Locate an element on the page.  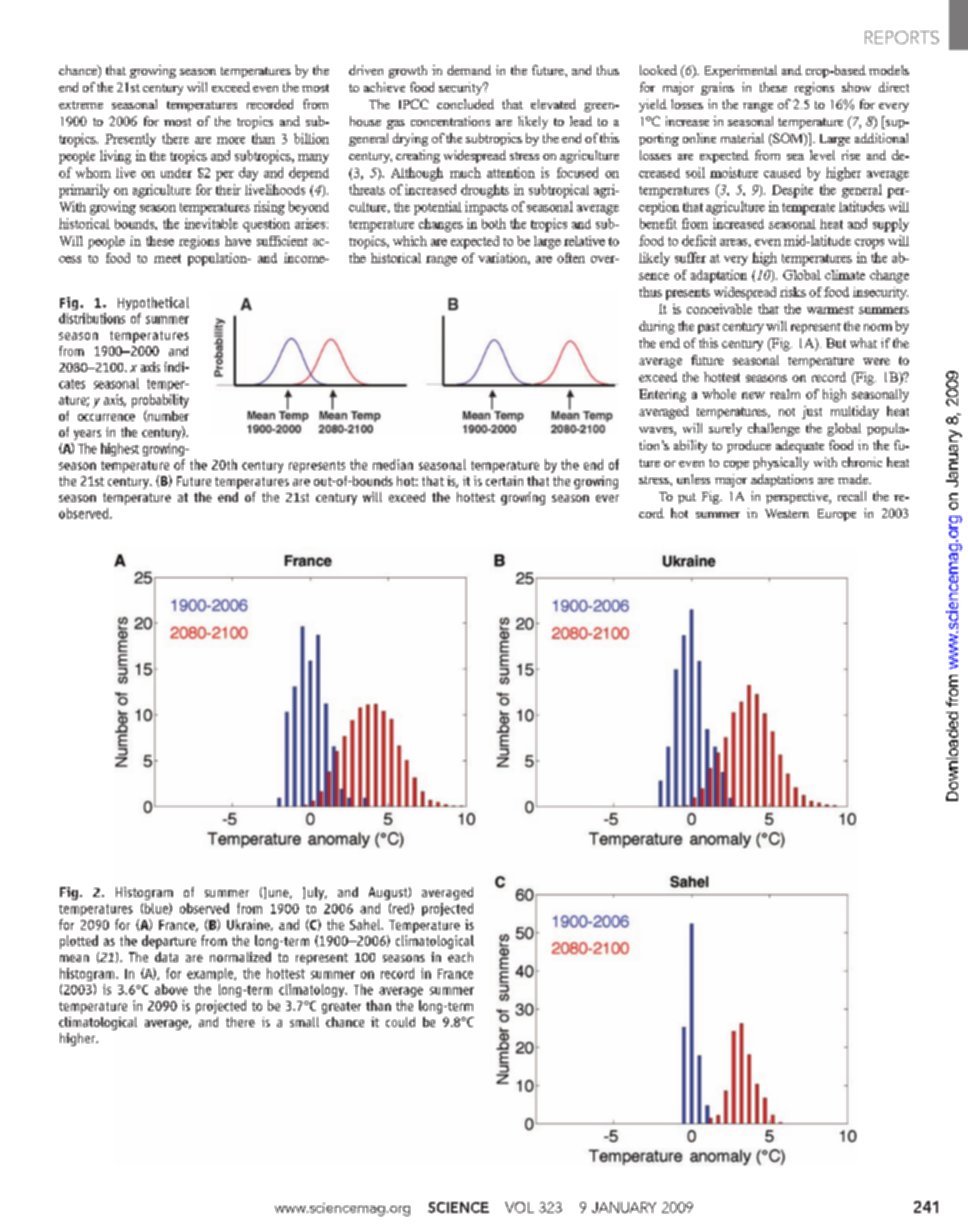
small is located at coordinates (304, 1022).
